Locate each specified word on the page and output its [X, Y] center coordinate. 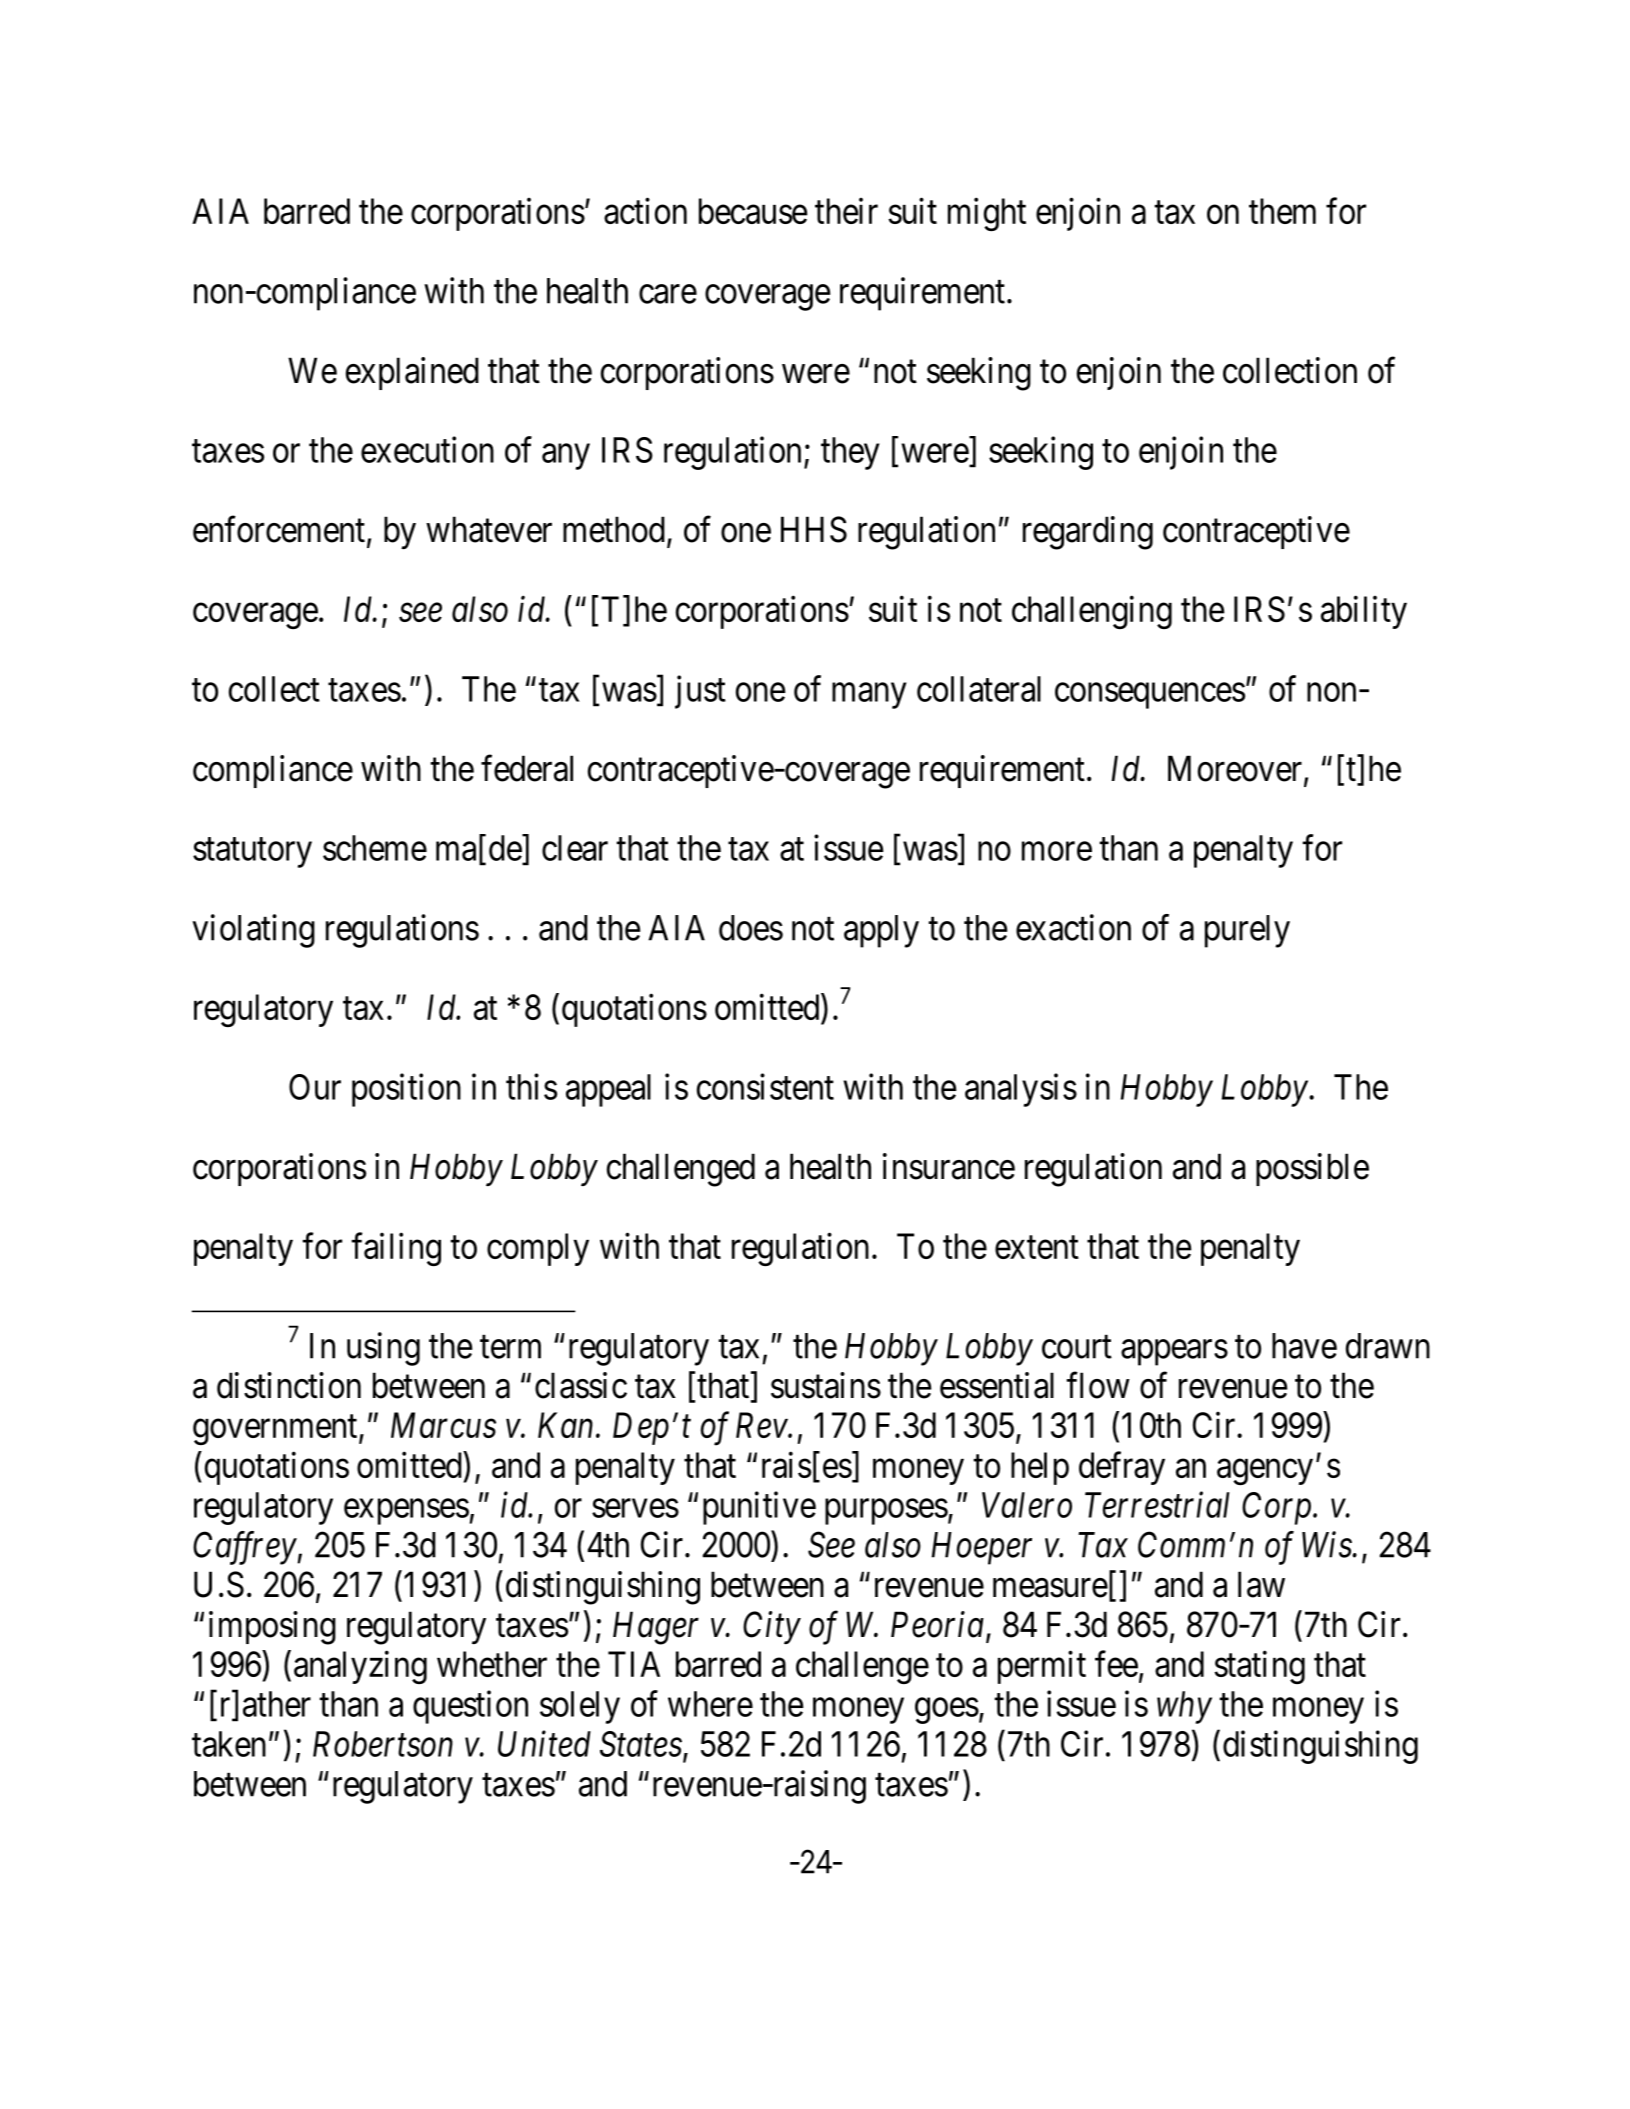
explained [412, 373]
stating [1259, 1667]
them [1282, 211]
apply [881, 931]
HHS [814, 529]
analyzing [360, 1667]
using [383, 1349]
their [846, 211]
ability [1364, 612]
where [710, 1704]
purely [1247, 931]
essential [997, 1385]
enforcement [279, 529]
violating [253, 931]
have [1304, 1346]
